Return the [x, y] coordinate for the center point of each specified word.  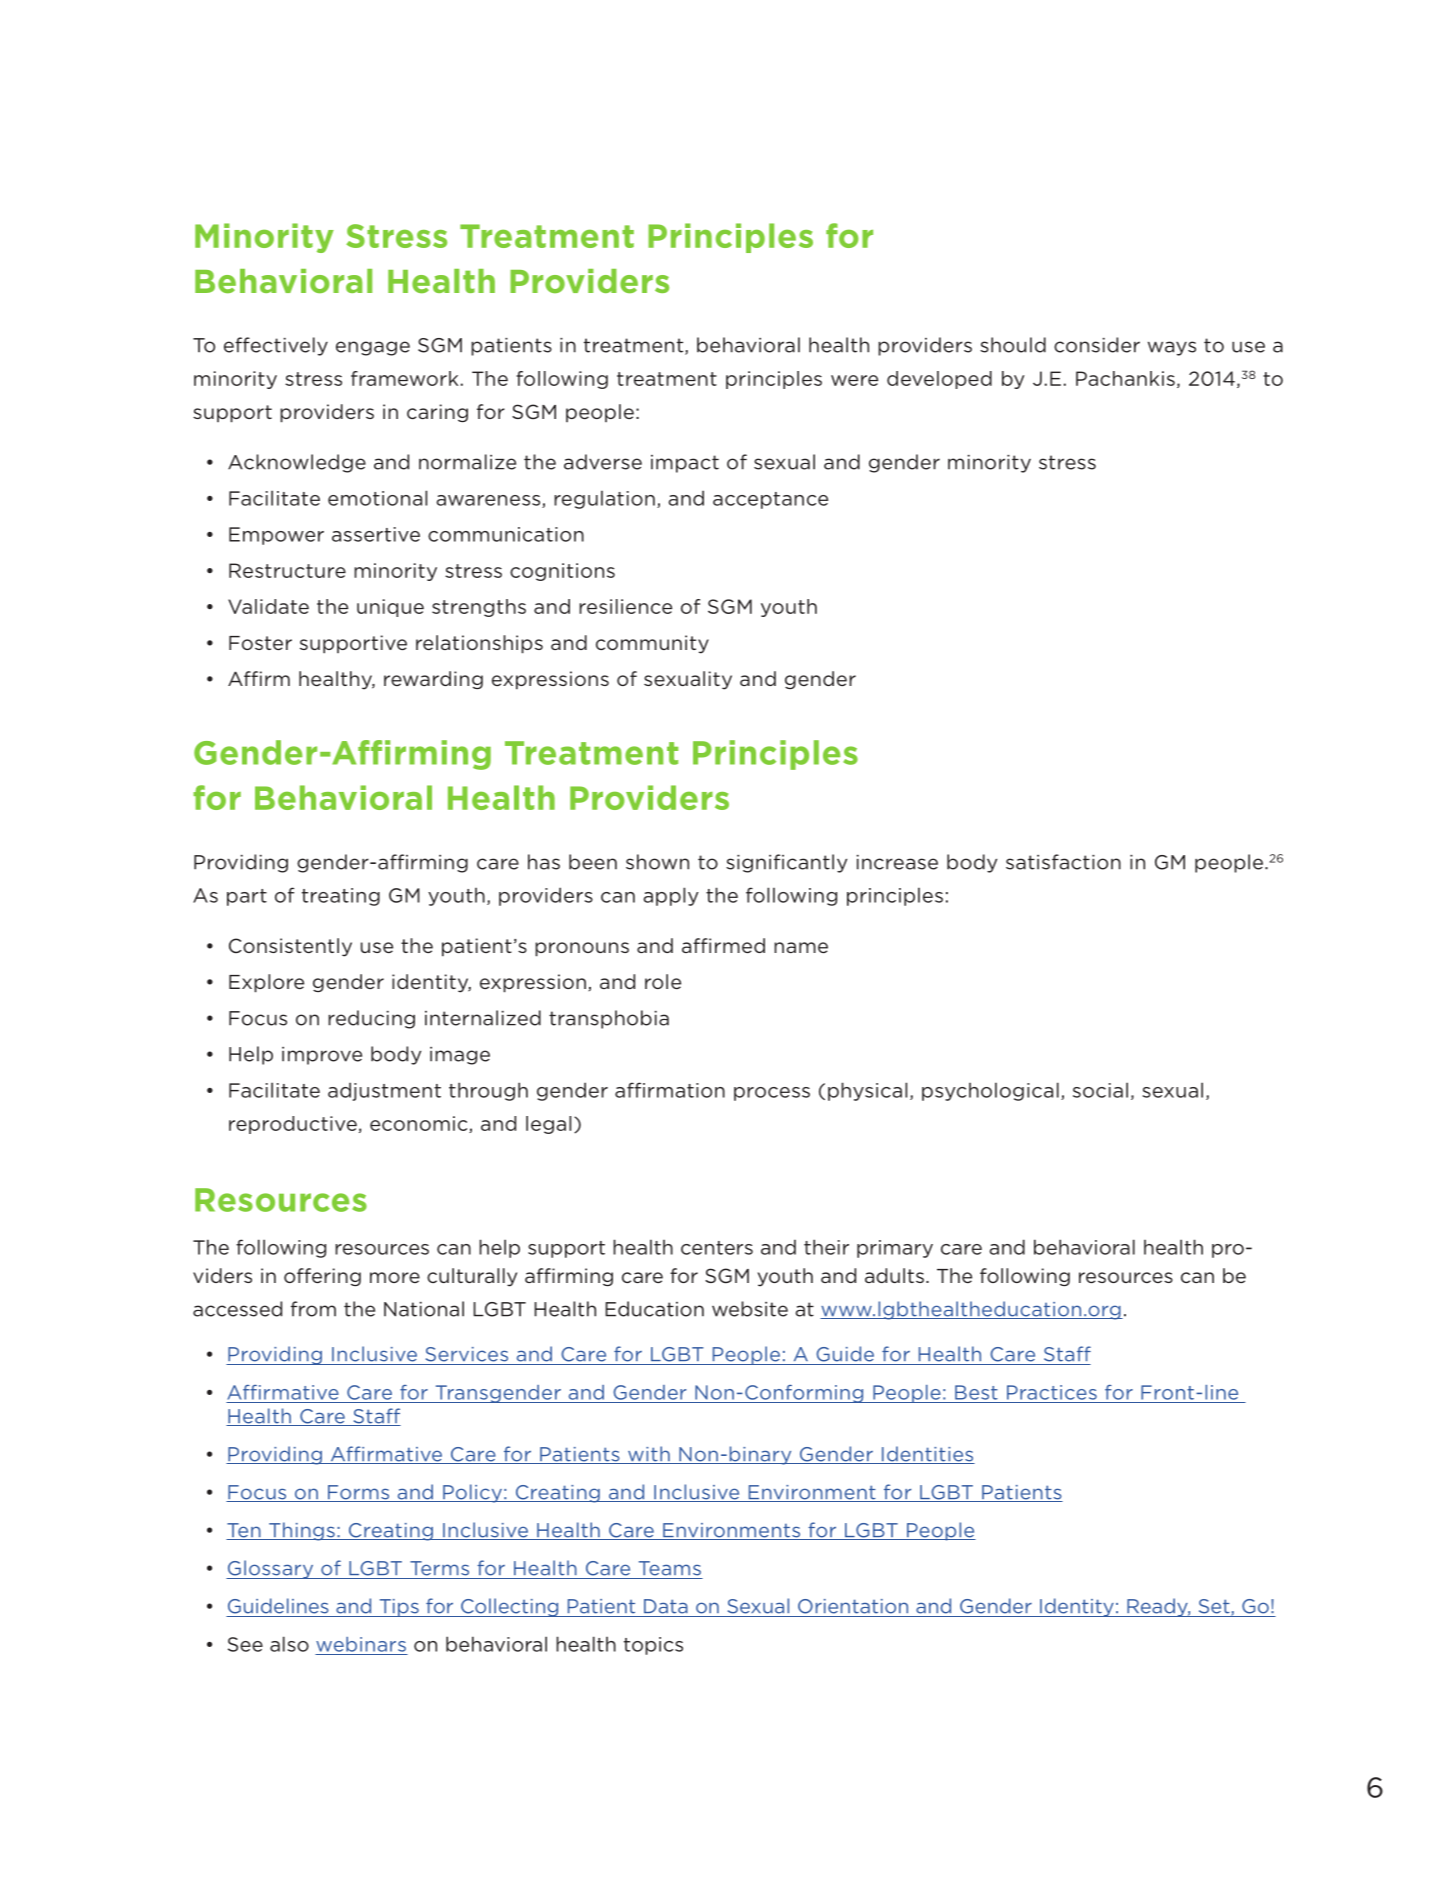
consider [1097, 345]
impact [685, 464]
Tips [399, 1608]
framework [404, 378]
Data [666, 1606]
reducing [371, 1019]
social [1100, 1090]
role [663, 981]
